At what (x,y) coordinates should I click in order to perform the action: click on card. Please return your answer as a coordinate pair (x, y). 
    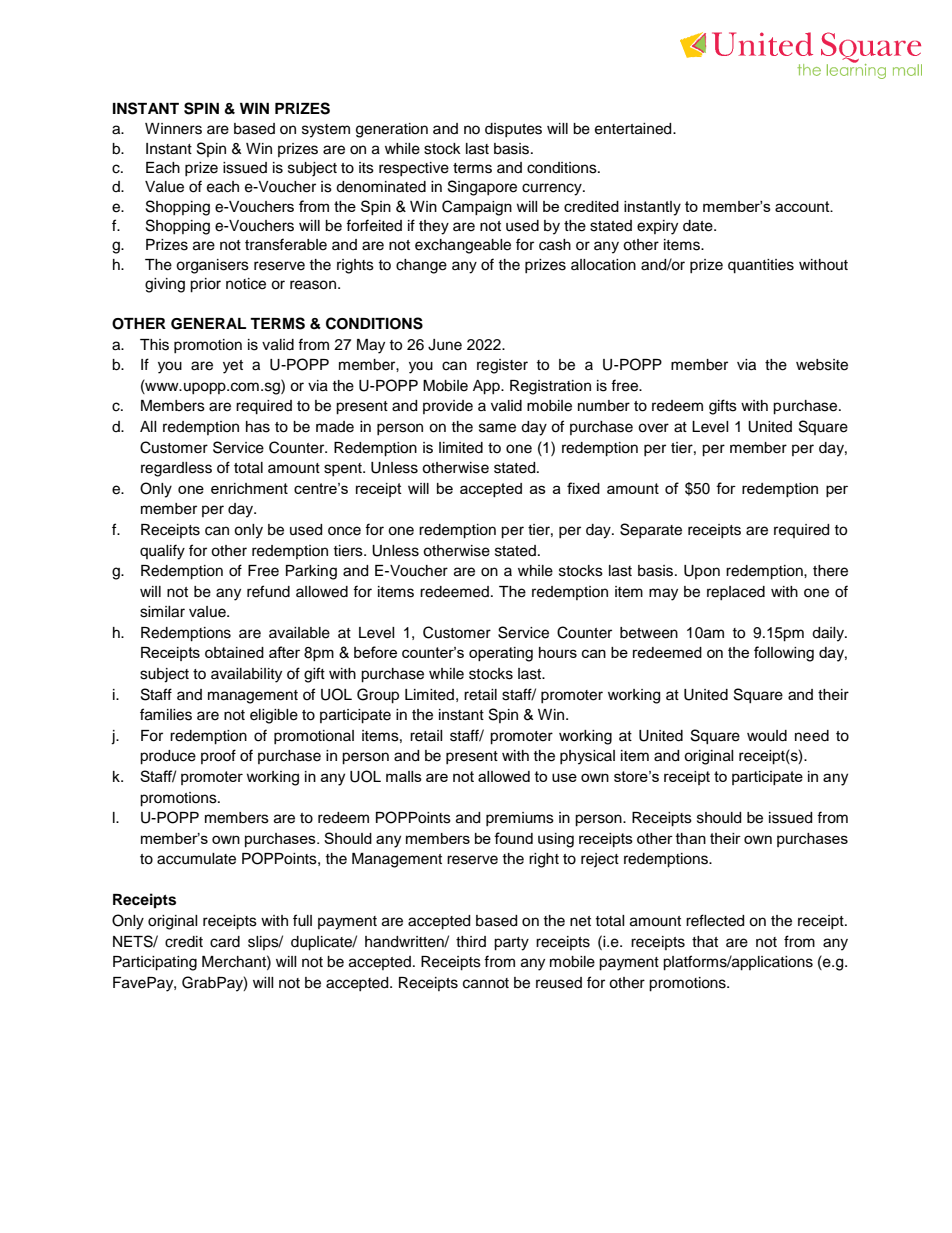
    Looking at the image, I should click on (225, 942).
